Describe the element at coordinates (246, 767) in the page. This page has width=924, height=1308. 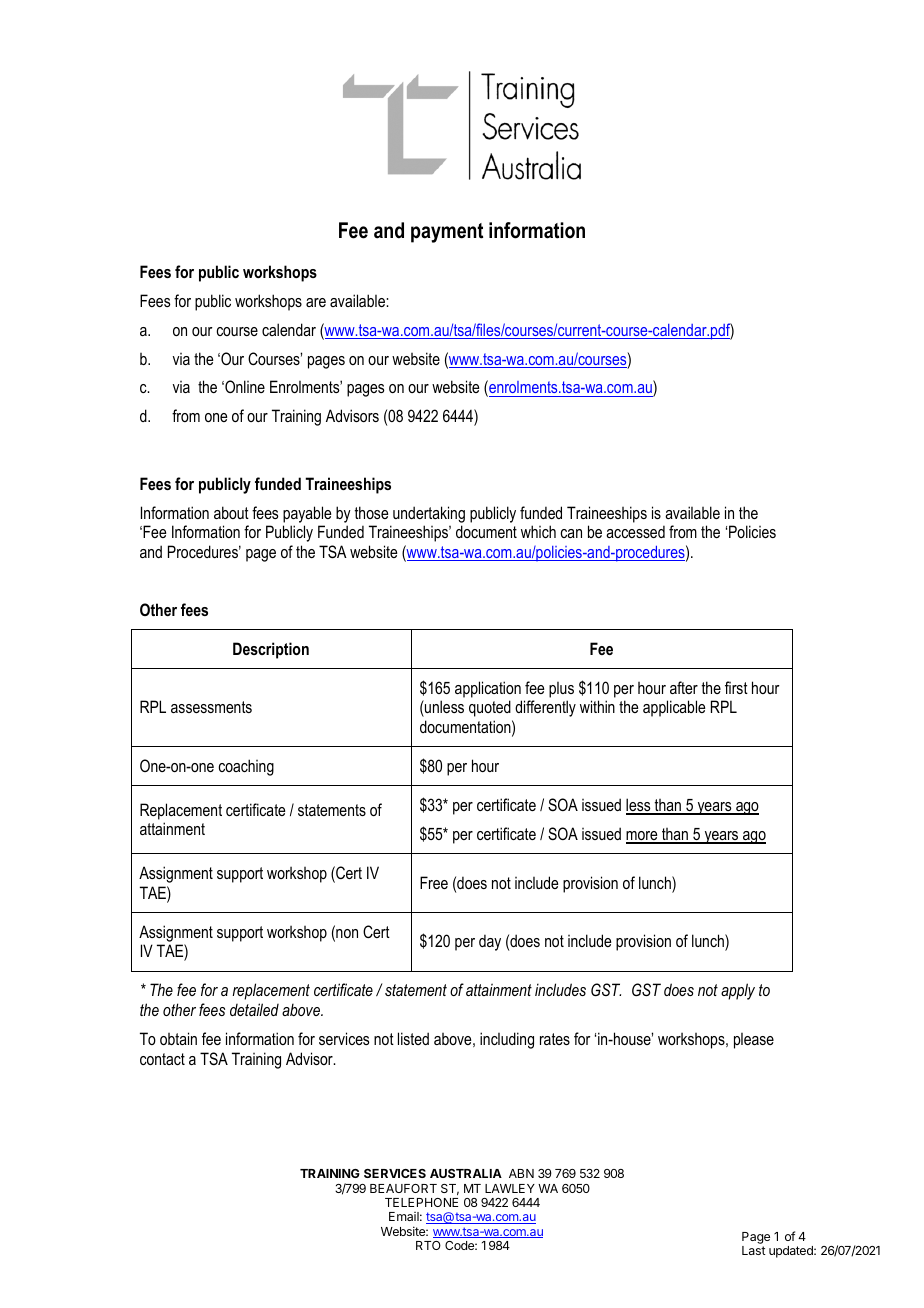
I see `coaching` at that location.
